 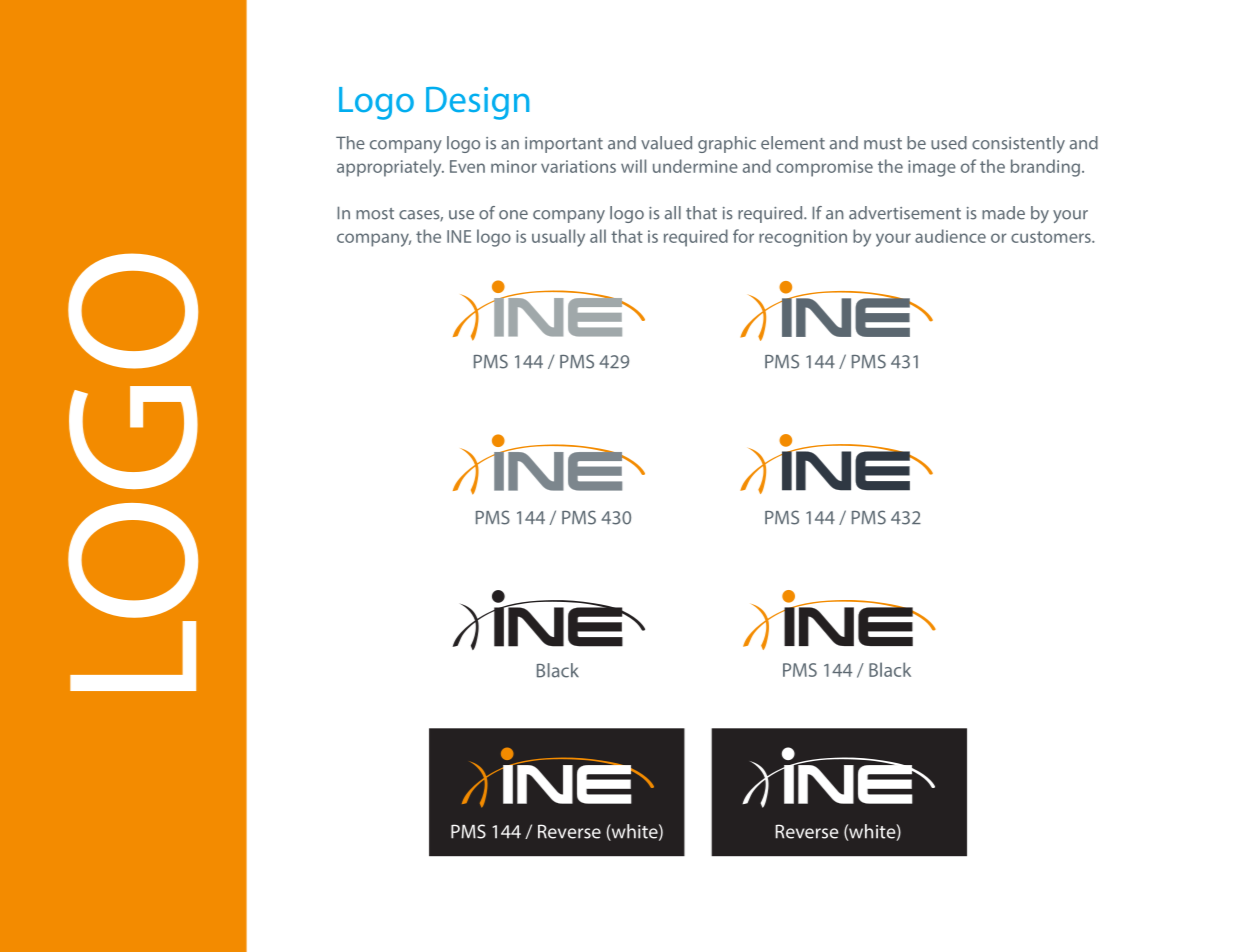 I want to click on Design, so click(x=477, y=103).
